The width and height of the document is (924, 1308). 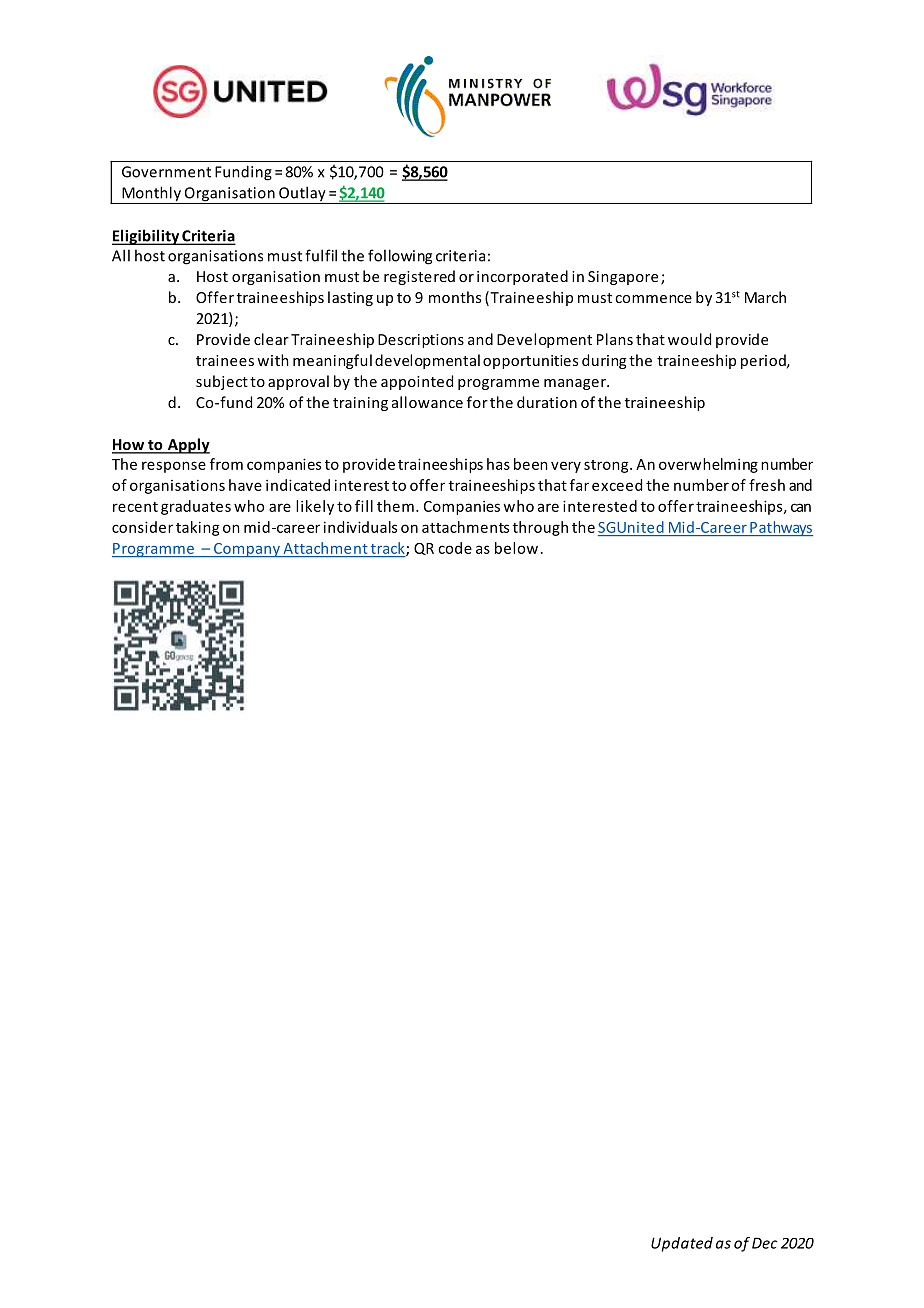 What do you see at coordinates (765, 297) in the document?
I see `March` at bounding box center [765, 297].
